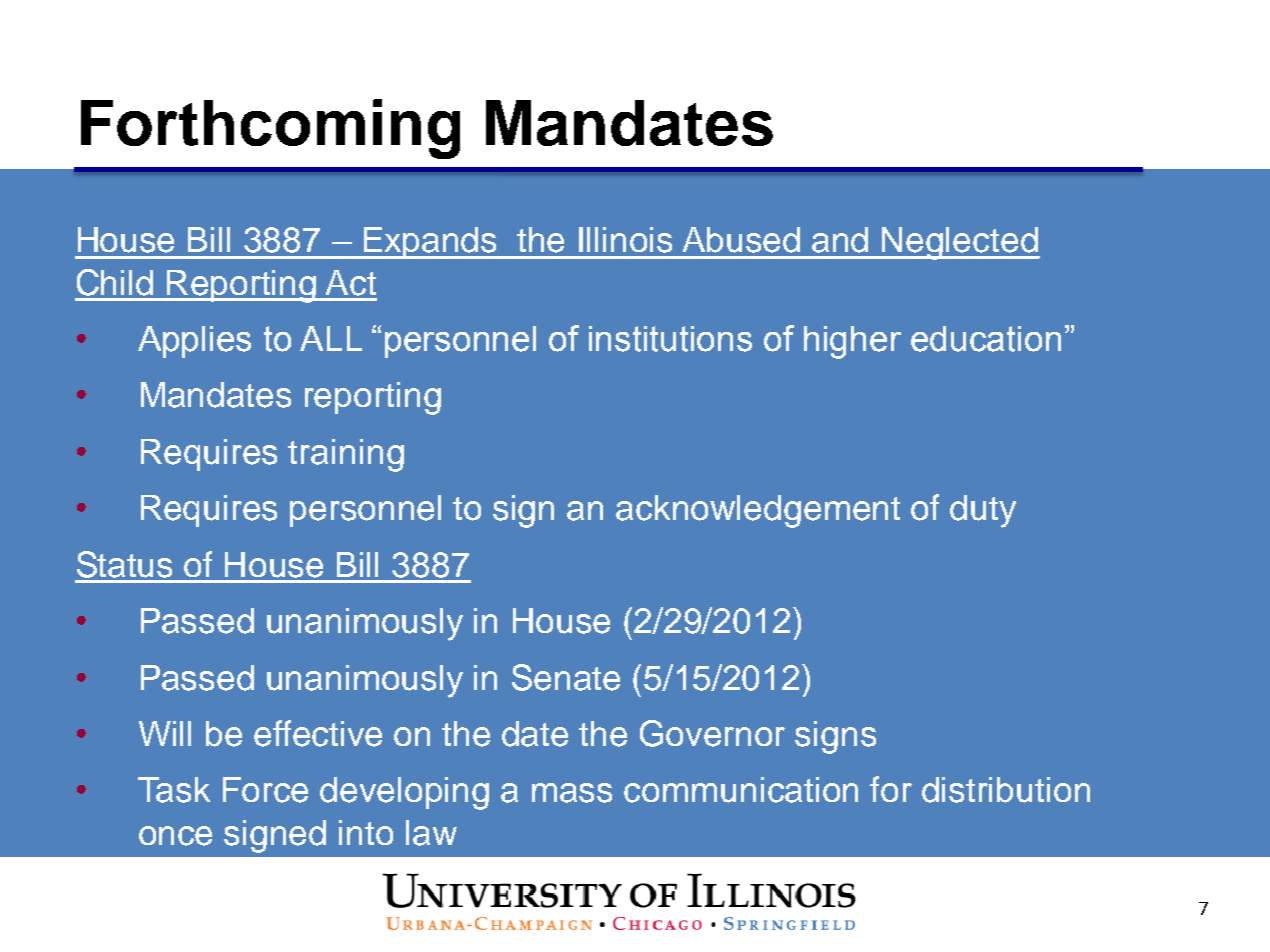 The width and height of the document is (1270, 952). I want to click on acknowledgement, so click(758, 511).
